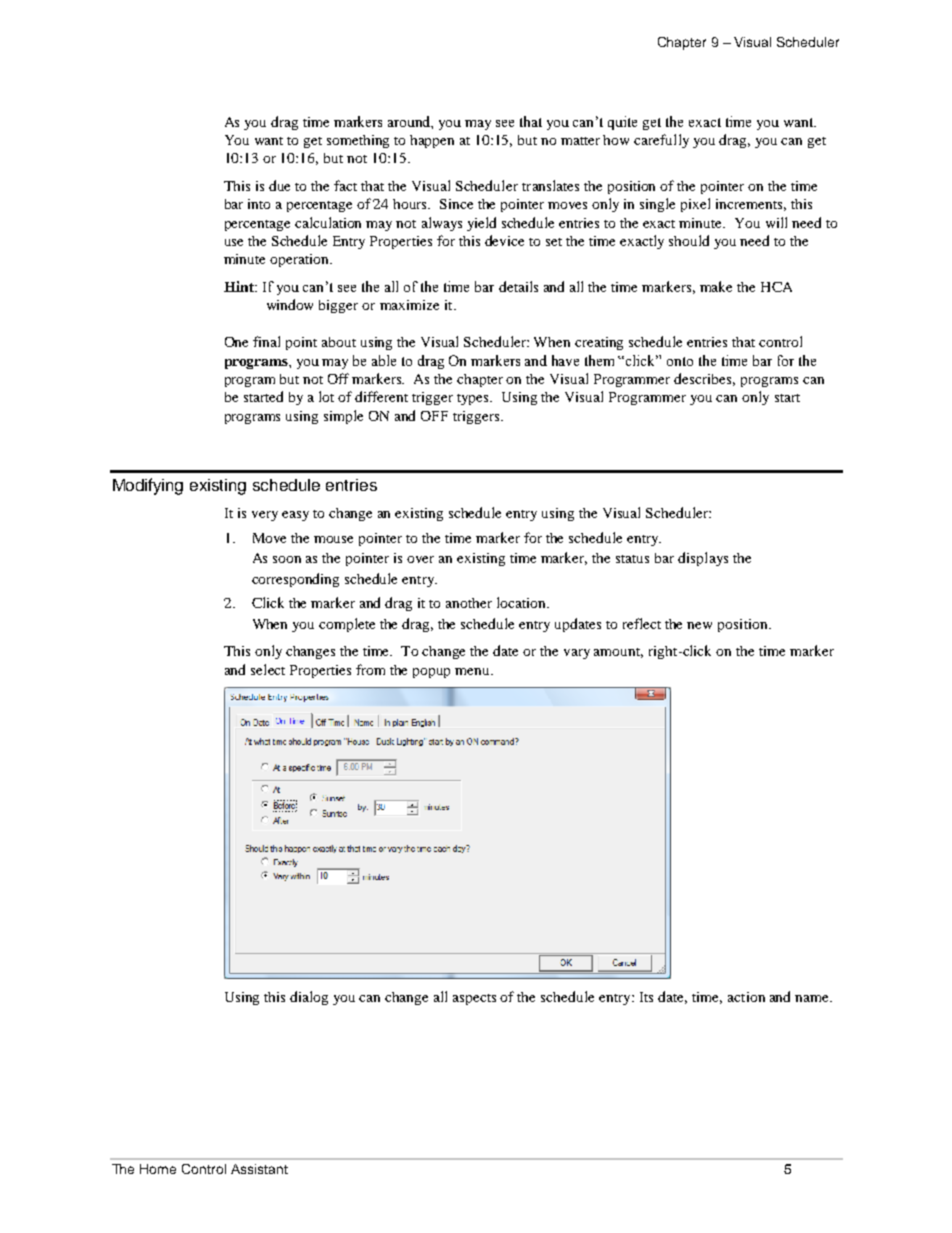 The width and height of the image is (952, 1233). Describe the element at coordinates (309, 998) in the image. I see `dialog` at that location.
